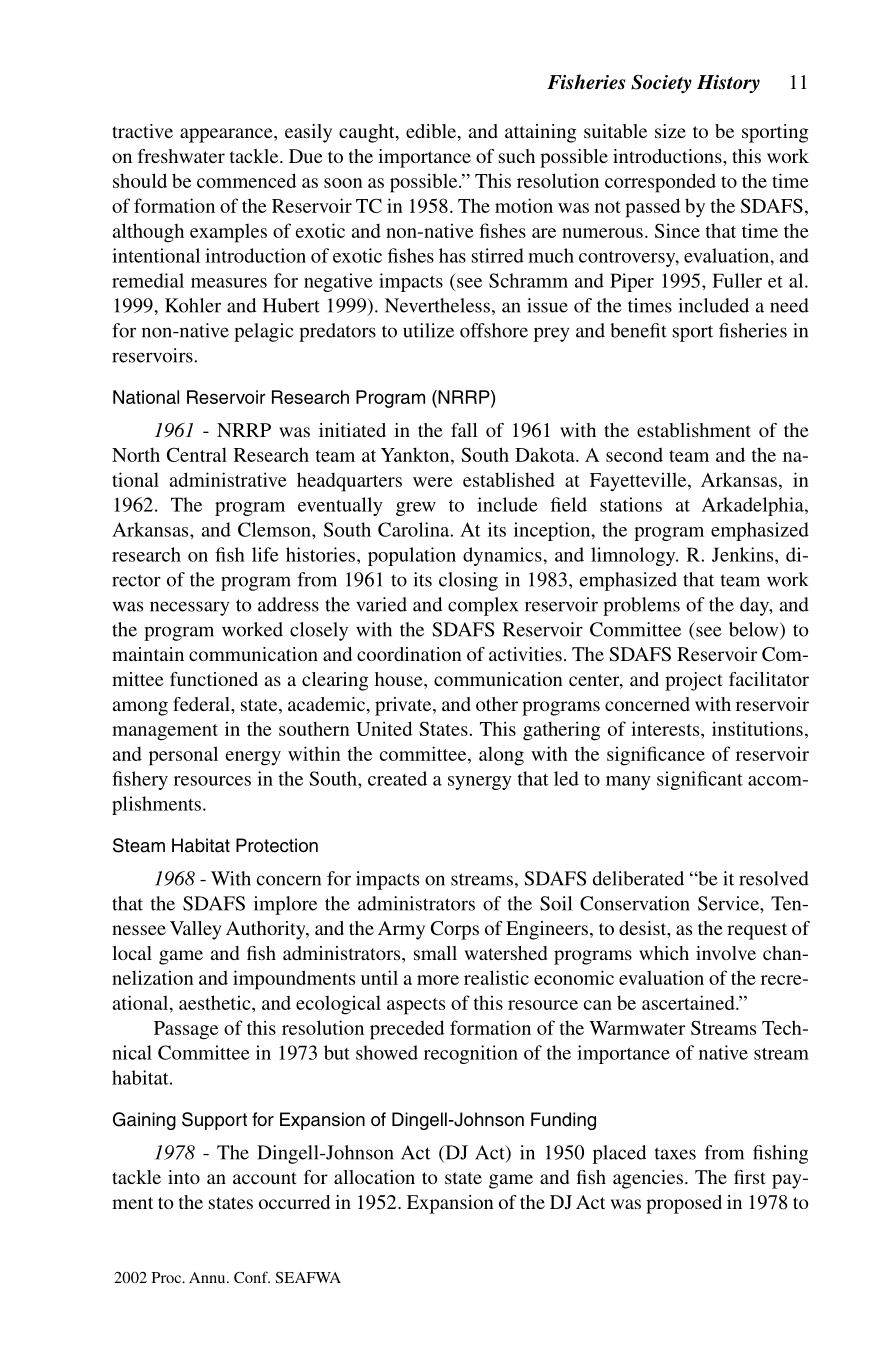 This page has height=1345, width=896. What do you see at coordinates (432, 132) in the page?
I see `edible` at bounding box center [432, 132].
